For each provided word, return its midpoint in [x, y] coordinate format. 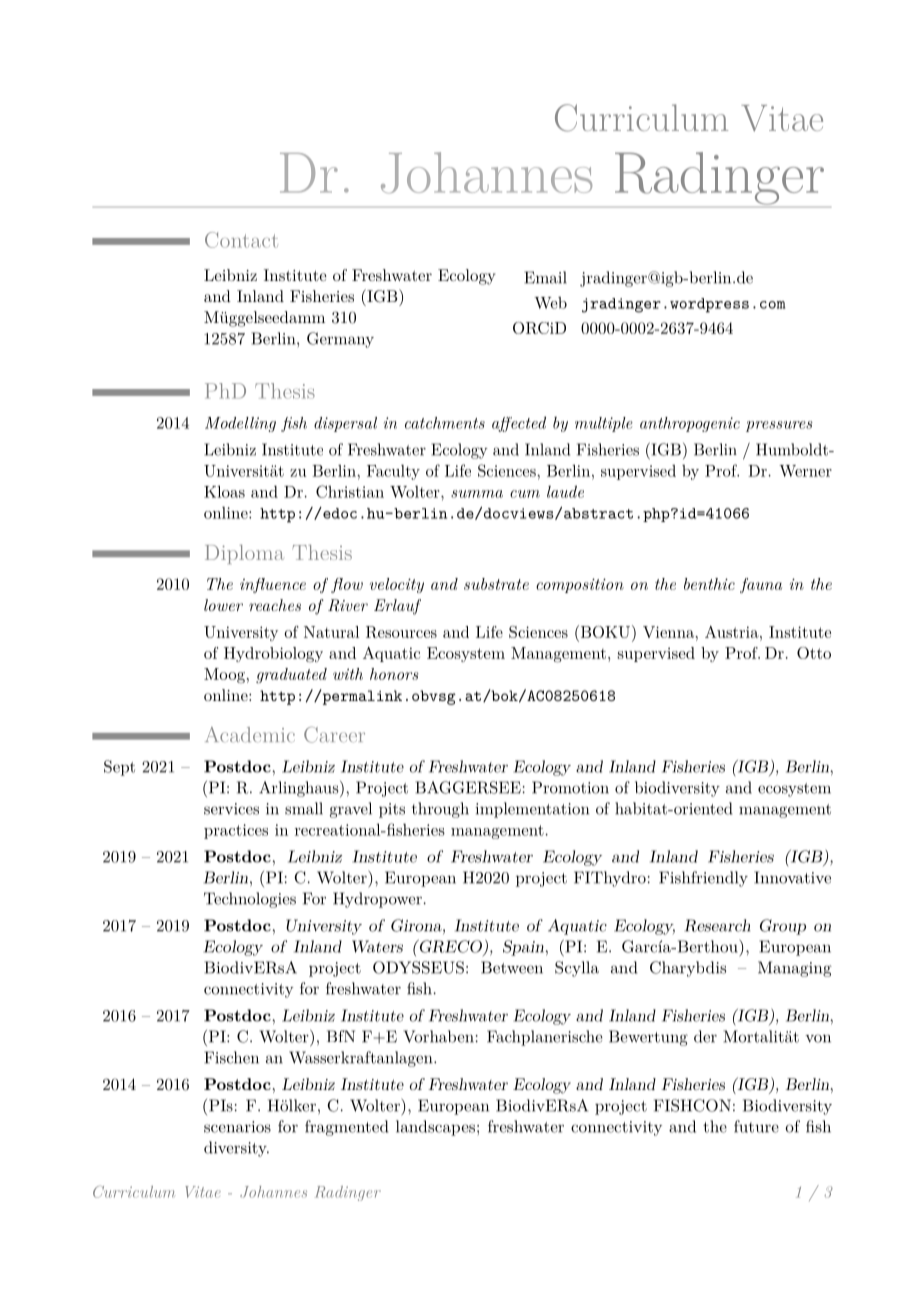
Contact [241, 240]
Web [550, 303]
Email [545, 277]
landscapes [435, 1128]
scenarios [237, 1127]
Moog [224, 676]
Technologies [250, 900]
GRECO [451, 947]
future [756, 1126]
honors [394, 674]
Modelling [240, 424]
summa [477, 494]
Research [717, 925]
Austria [732, 632]
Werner [805, 471]
